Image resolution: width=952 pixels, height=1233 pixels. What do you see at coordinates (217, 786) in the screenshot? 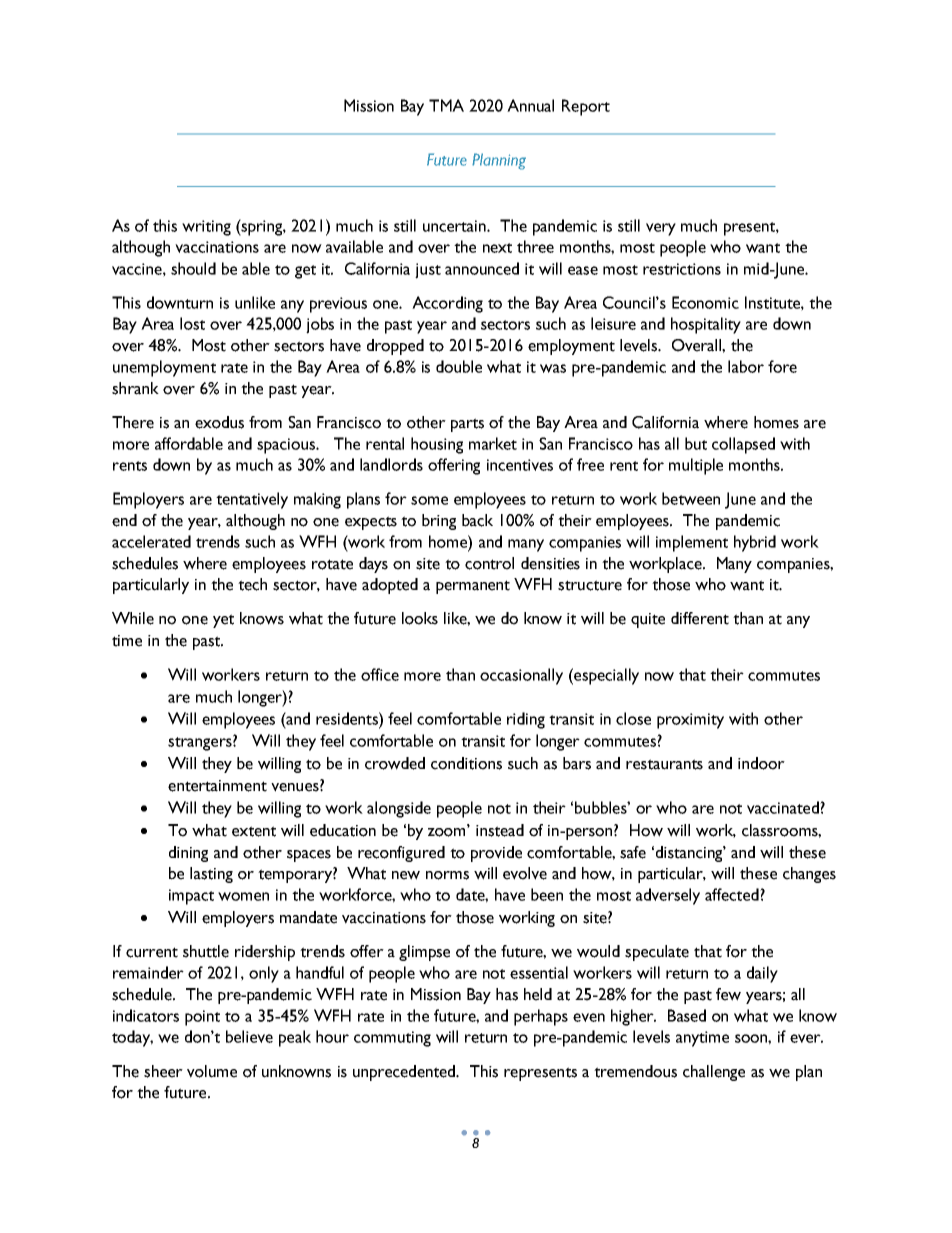
I see `entertainment` at bounding box center [217, 786].
